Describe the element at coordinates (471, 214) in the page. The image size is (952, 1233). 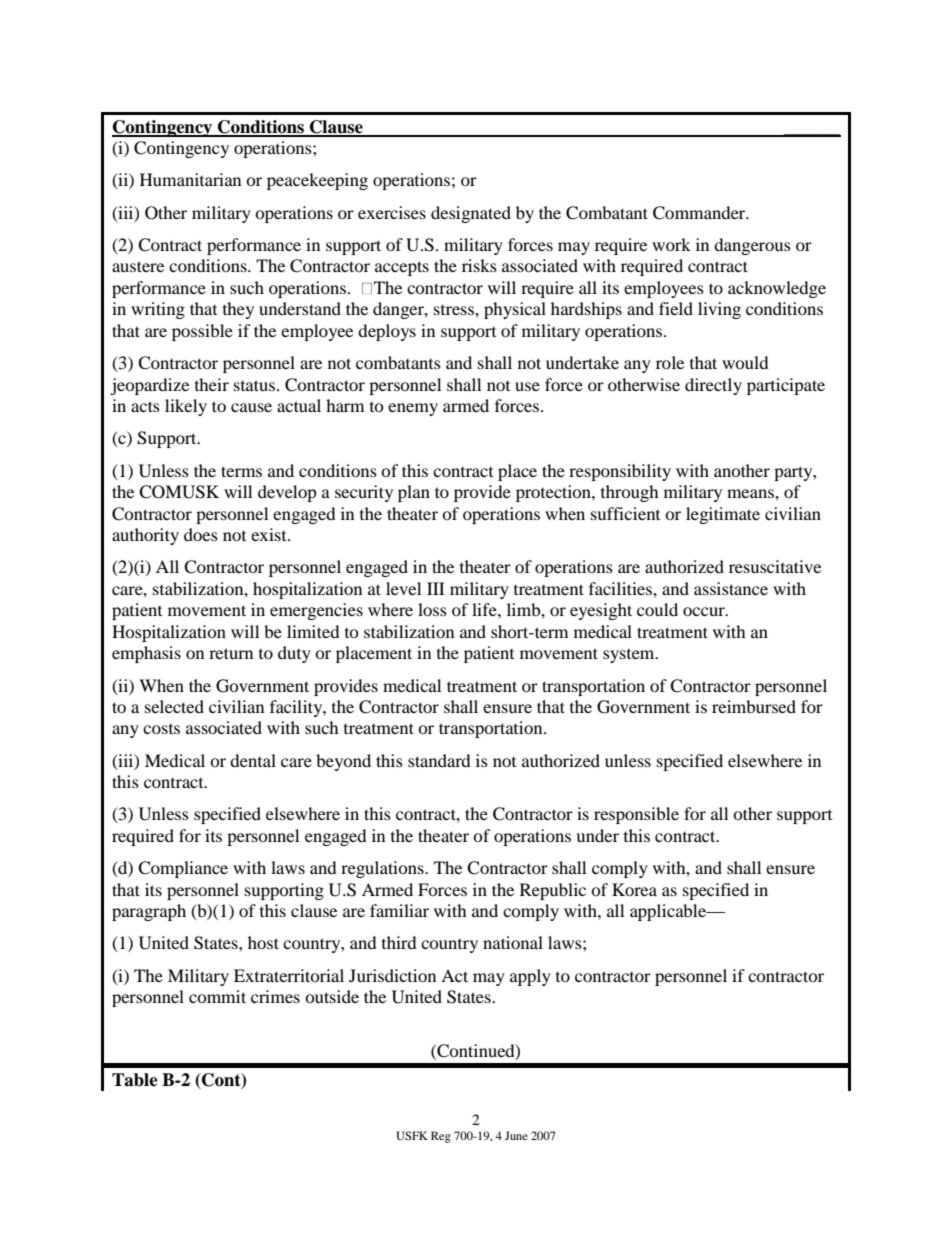
I see `designated` at that location.
